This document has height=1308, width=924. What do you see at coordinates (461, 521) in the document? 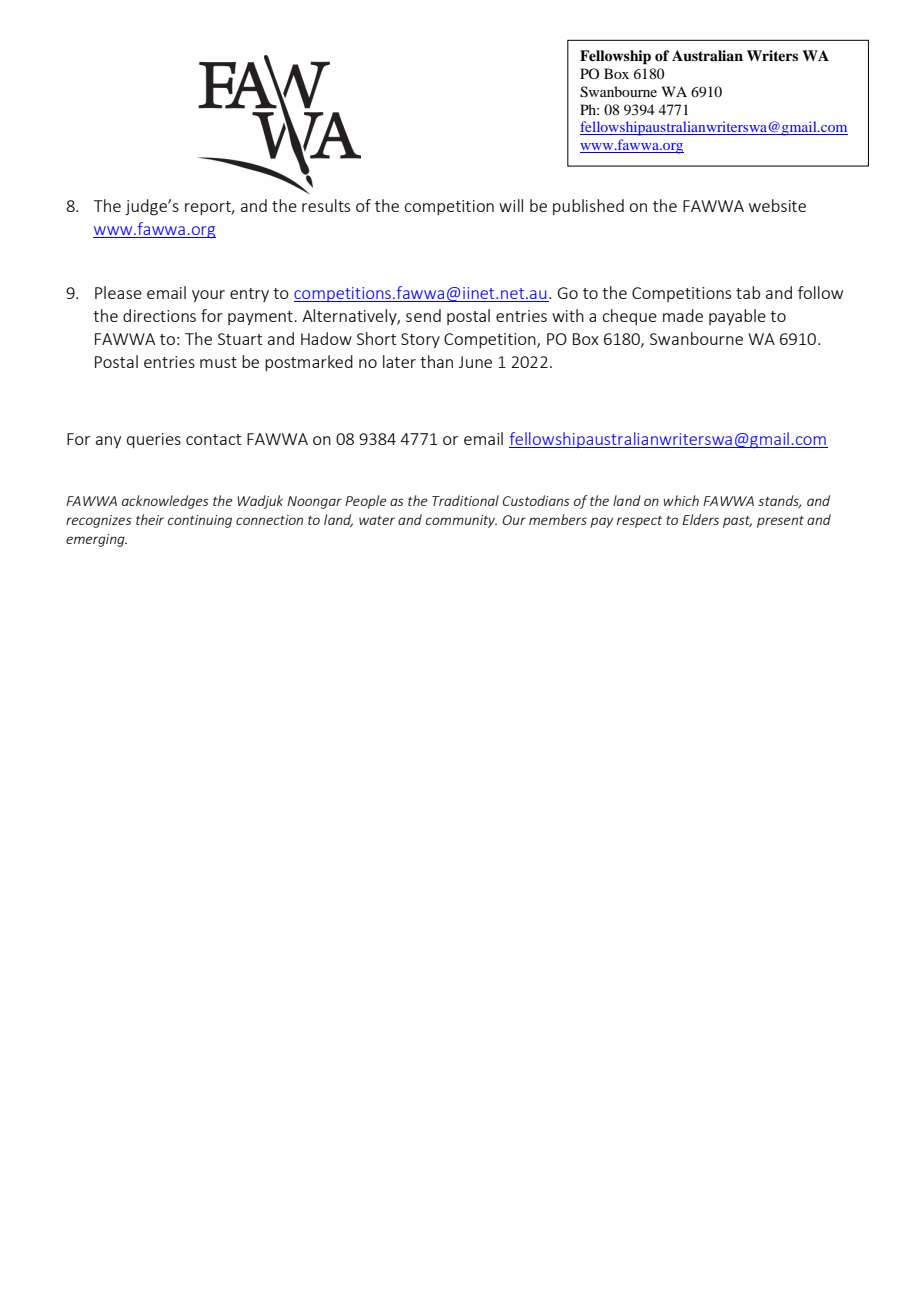
I see `community` at bounding box center [461, 521].
